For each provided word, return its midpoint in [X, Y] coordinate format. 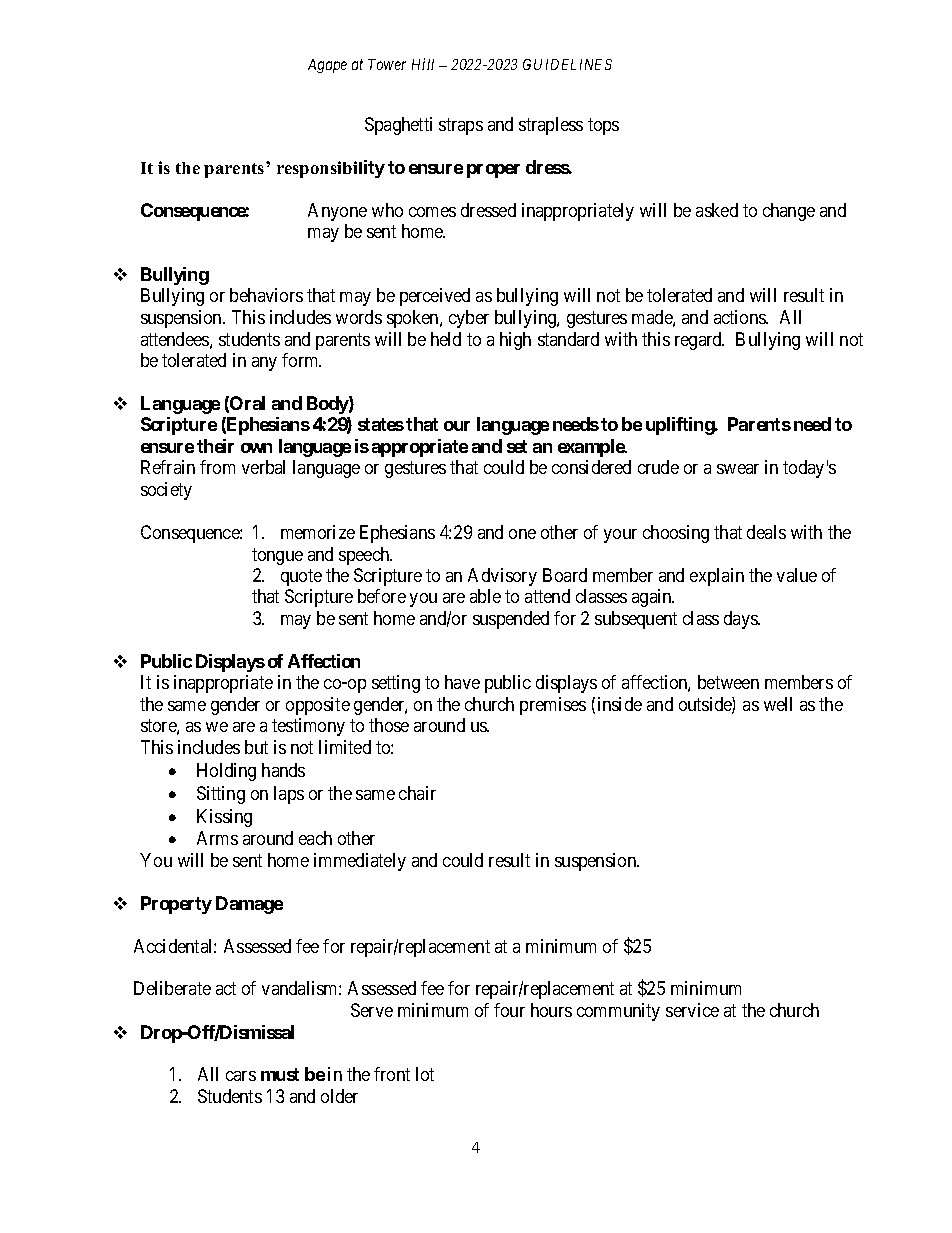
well [778, 704]
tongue [277, 556]
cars [241, 1076]
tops [603, 126]
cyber [469, 319]
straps [461, 126]
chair [417, 793]
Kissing [224, 818]
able [485, 596]
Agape [327, 66]
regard [699, 341]
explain [717, 577]
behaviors [266, 295]
